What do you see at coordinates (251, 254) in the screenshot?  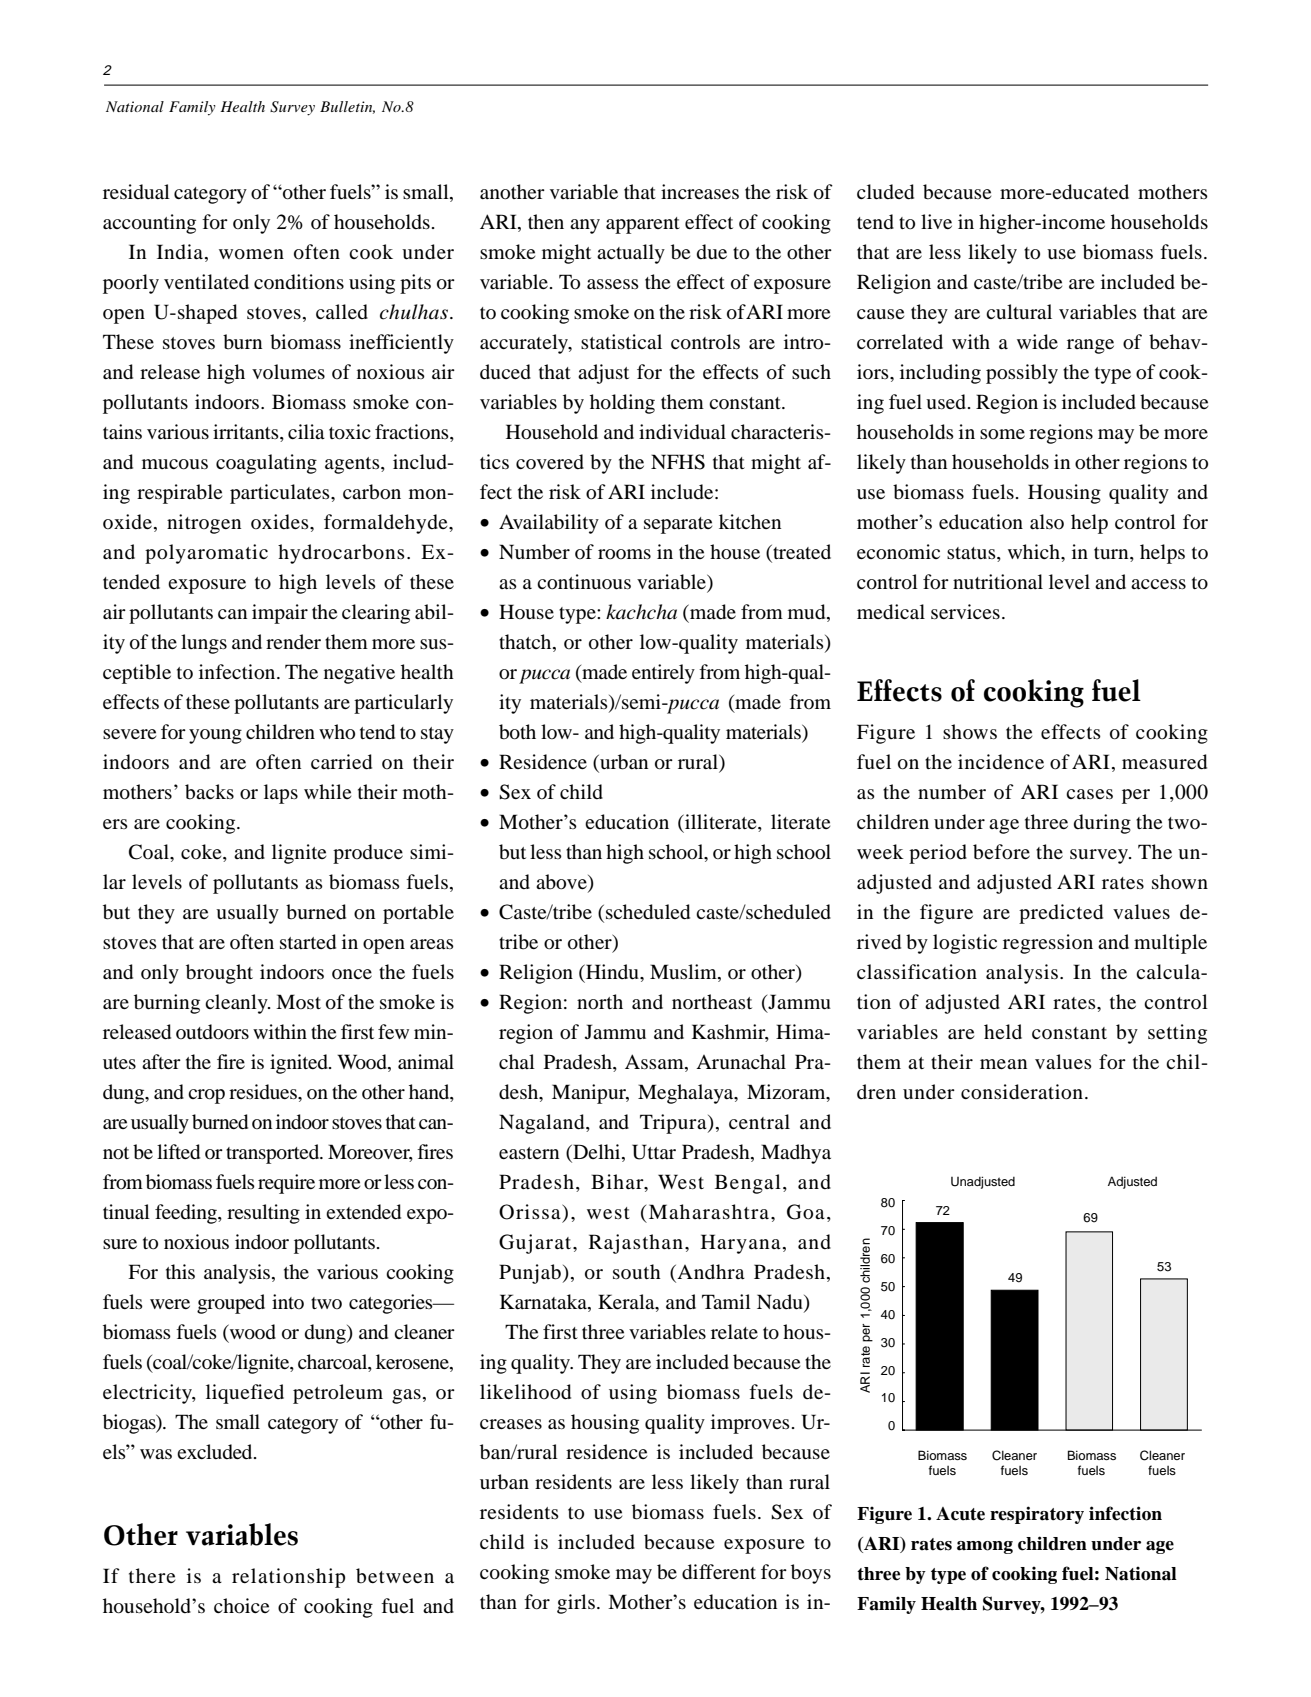 I see `women` at bounding box center [251, 254].
